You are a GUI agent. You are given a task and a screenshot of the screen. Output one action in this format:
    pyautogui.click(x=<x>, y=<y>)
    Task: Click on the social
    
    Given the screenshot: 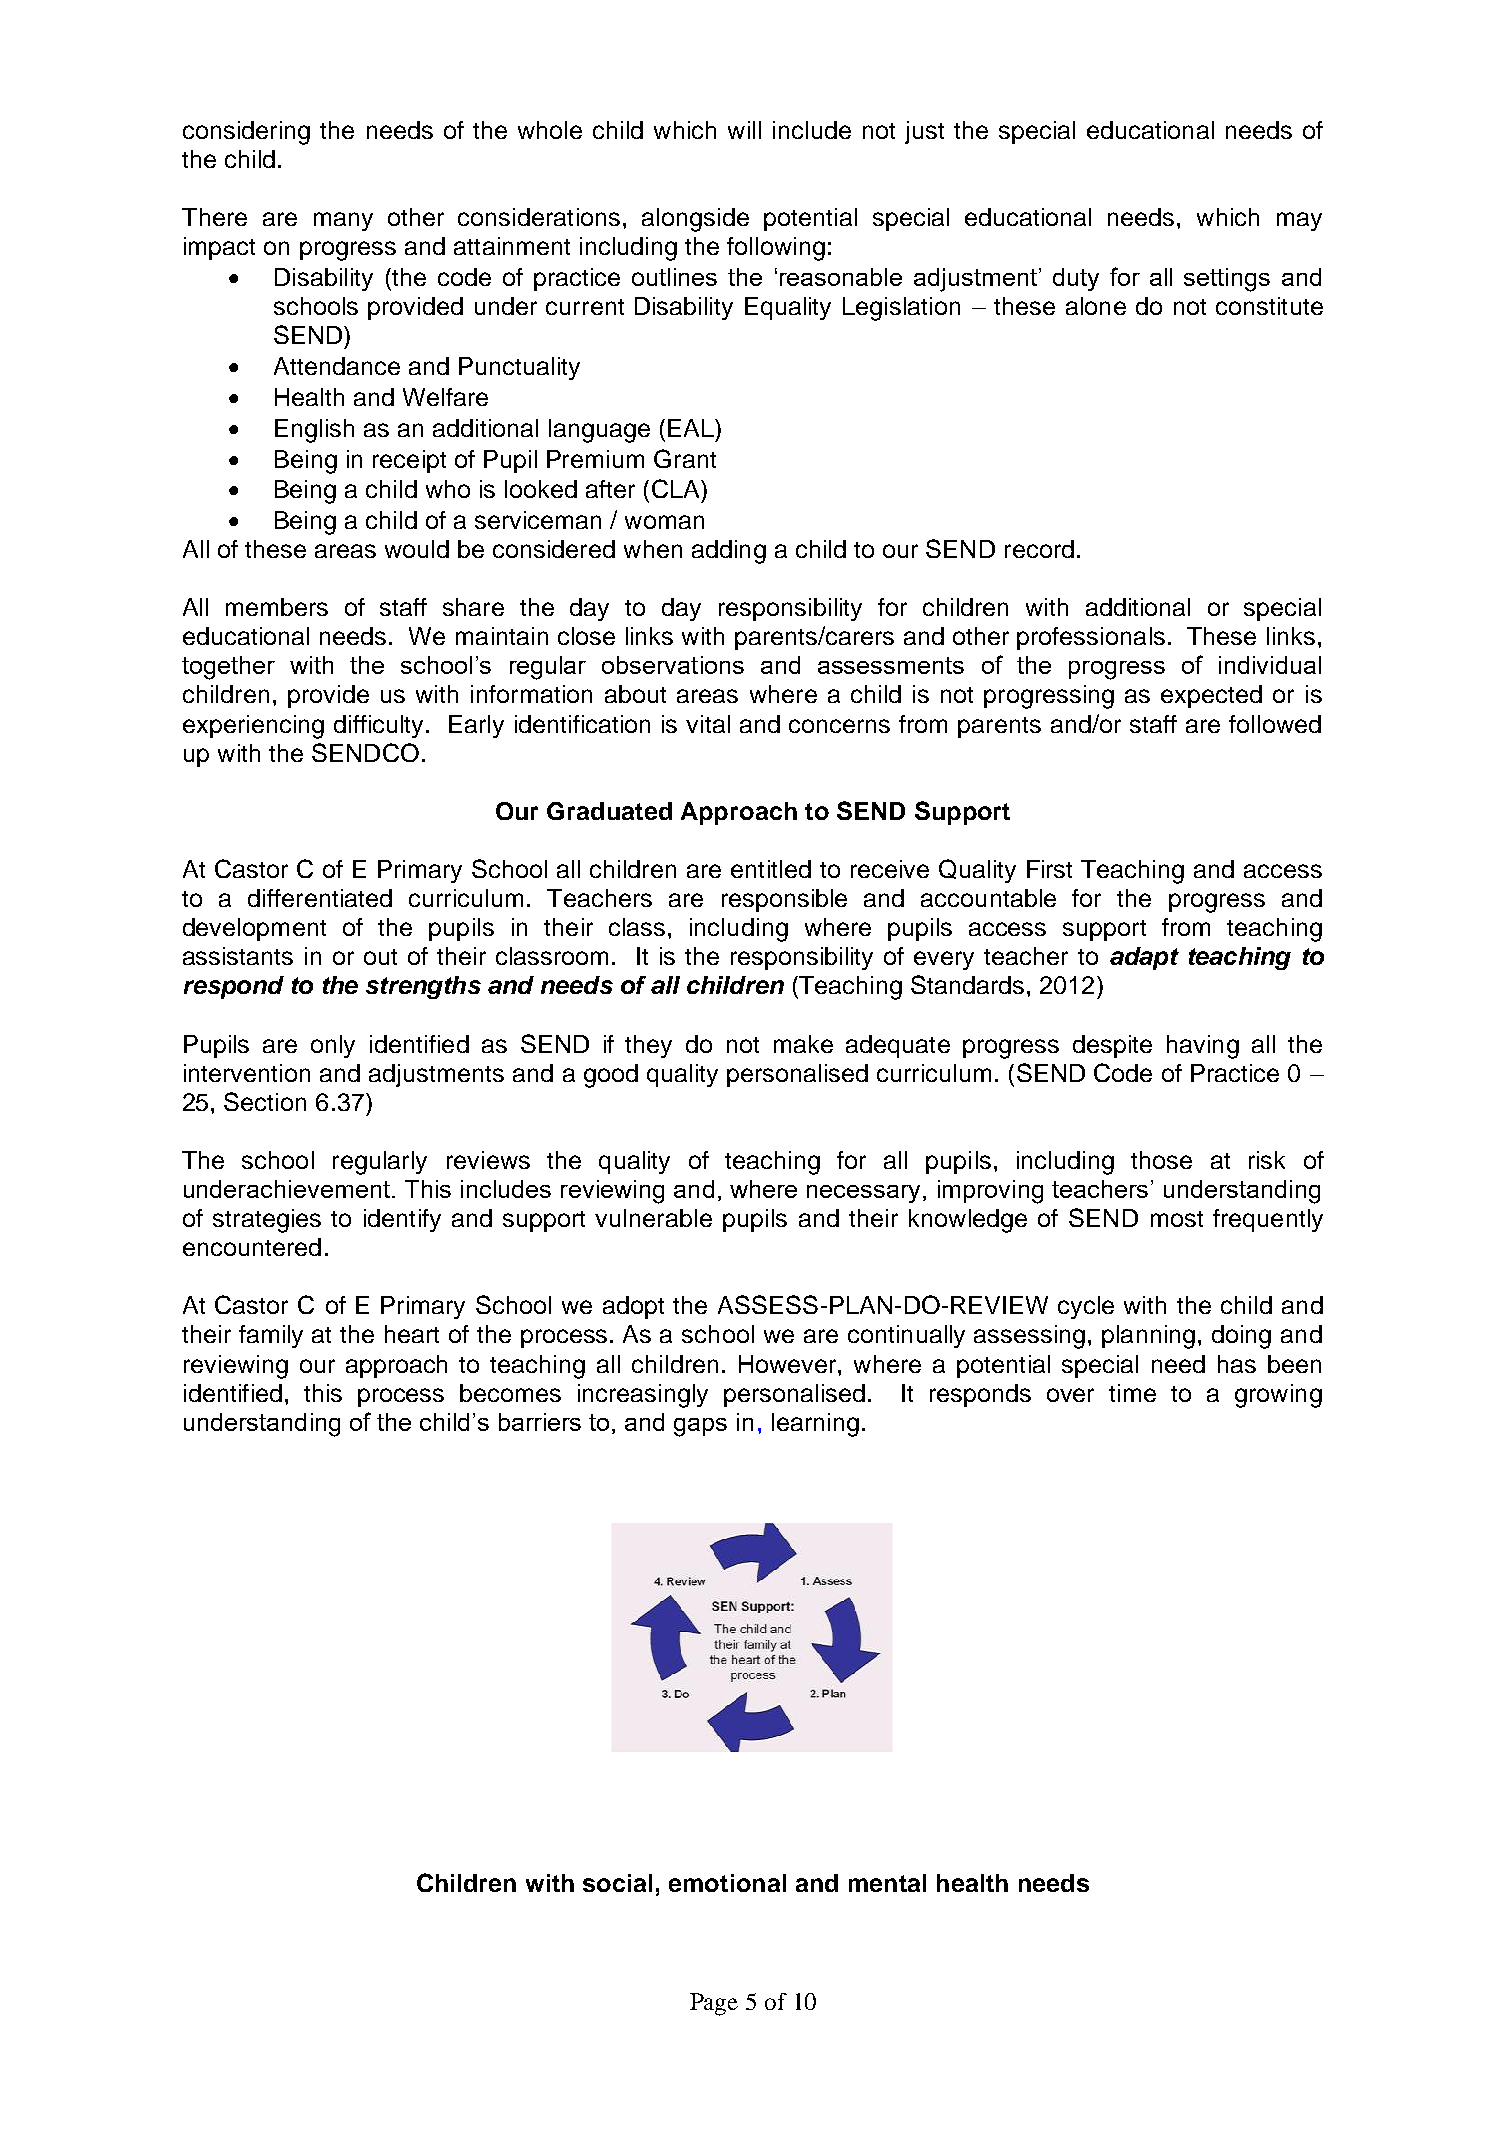 What is the action you would take?
    pyautogui.click(x=617, y=1883)
